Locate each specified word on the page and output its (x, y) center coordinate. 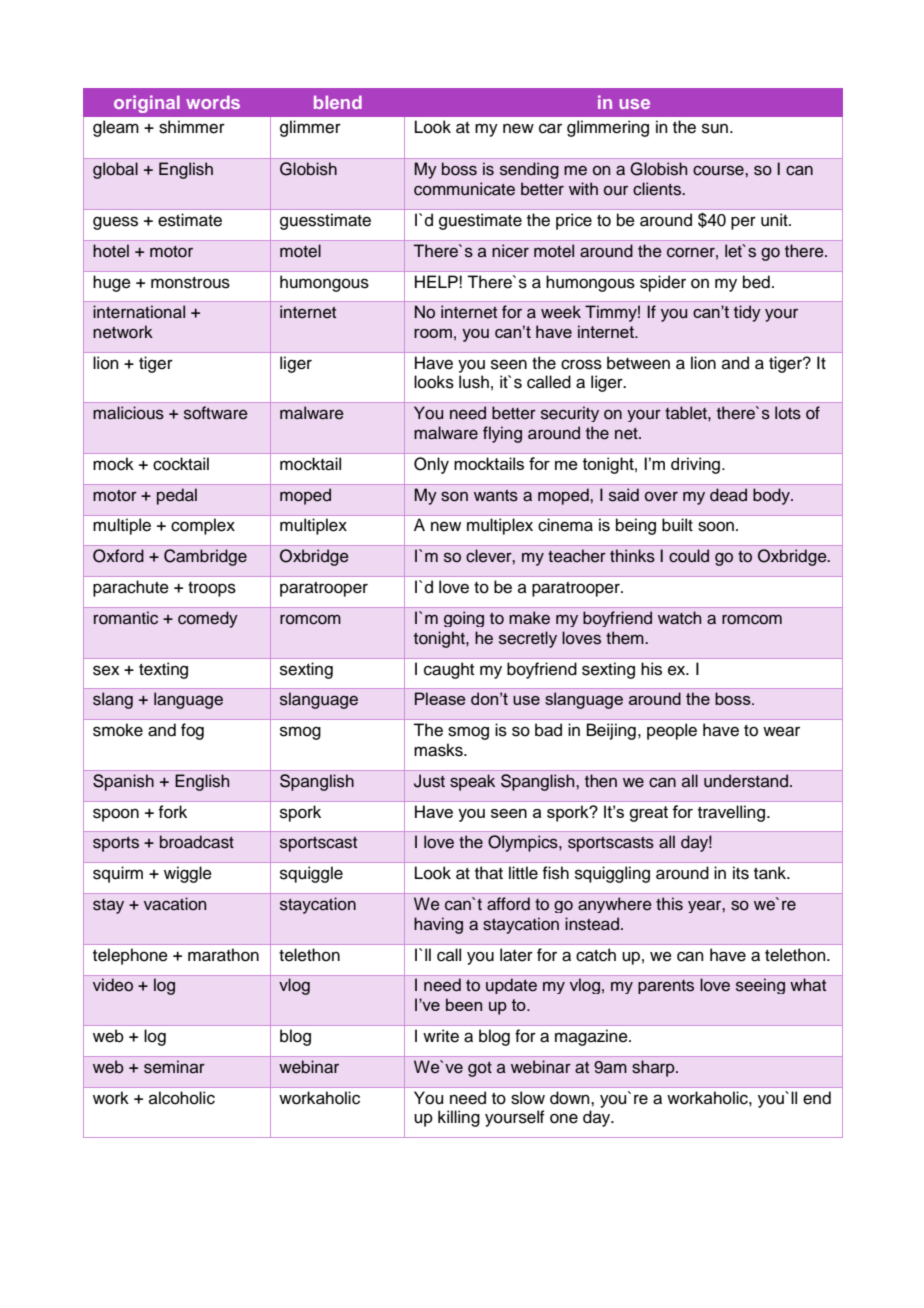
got (480, 1069)
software (216, 413)
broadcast (197, 842)
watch (679, 618)
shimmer (192, 127)
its (741, 873)
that (489, 873)
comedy (208, 619)
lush (474, 382)
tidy (747, 313)
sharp (654, 1068)
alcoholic (182, 1098)
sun (716, 128)
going (464, 619)
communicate (464, 189)
